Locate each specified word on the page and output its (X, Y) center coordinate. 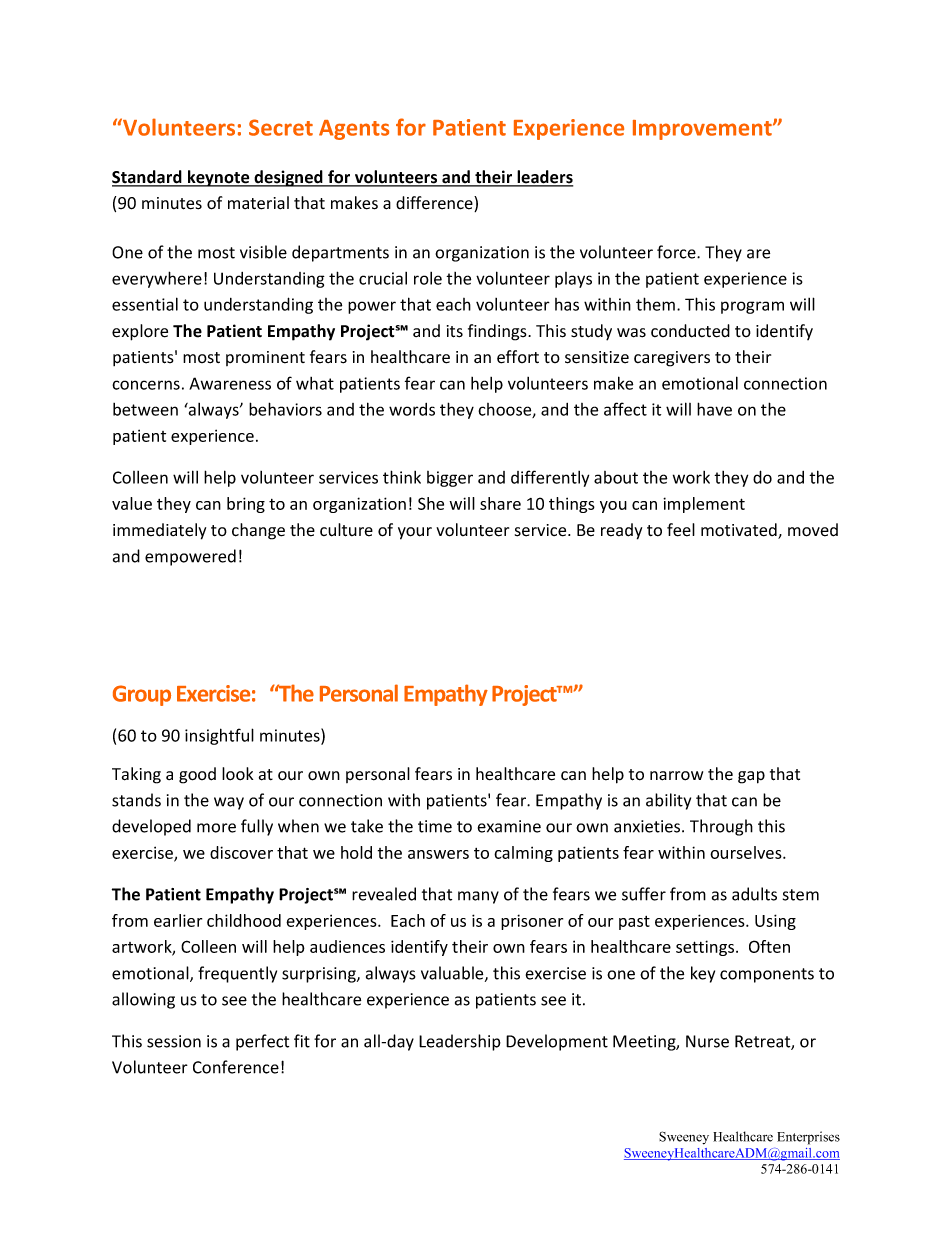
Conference (236, 1067)
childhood (244, 920)
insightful (219, 736)
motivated (740, 531)
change (258, 531)
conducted (690, 331)
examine (509, 826)
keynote (219, 178)
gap (751, 777)
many (478, 897)
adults (754, 894)
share (500, 503)
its (455, 331)
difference (435, 204)
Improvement (703, 130)
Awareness (230, 383)
